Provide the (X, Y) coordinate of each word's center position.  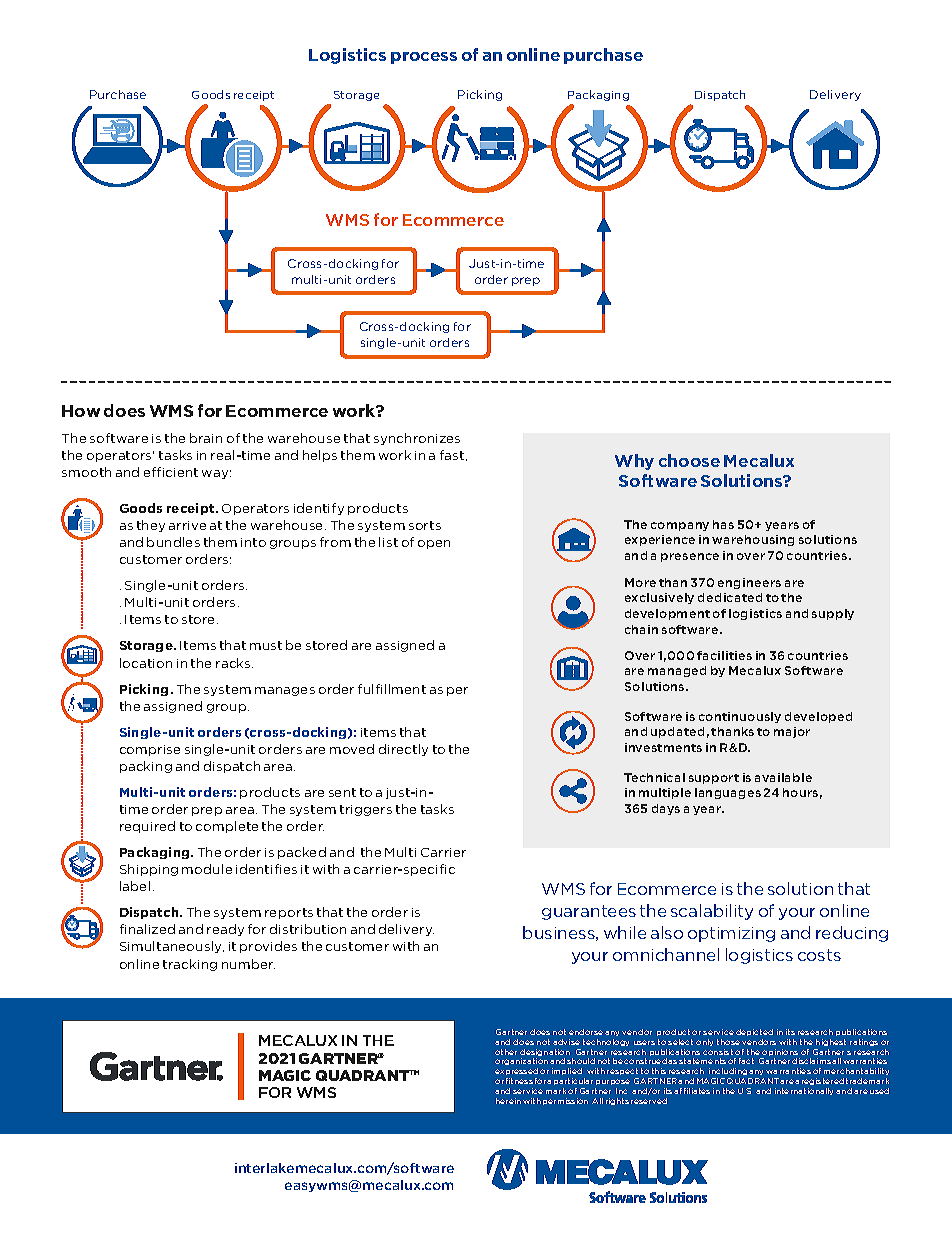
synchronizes (417, 439)
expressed (516, 1073)
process (424, 58)
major (792, 732)
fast (452, 455)
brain (206, 438)
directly (403, 750)
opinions (780, 1054)
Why (634, 462)
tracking (190, 965)
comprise (150, 750)
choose (689, 460)
